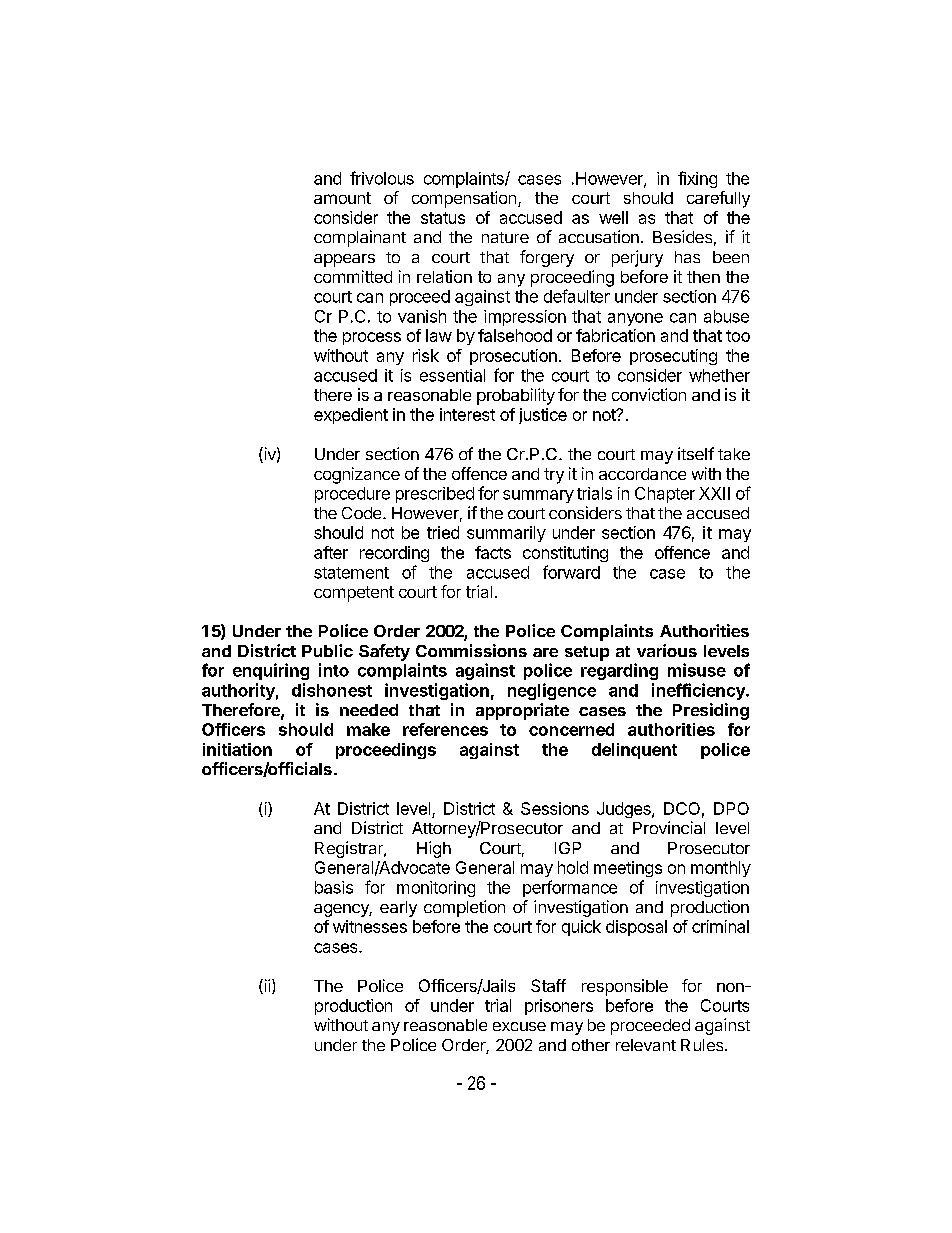  I want to click on Rules, so click(703, 1045).
